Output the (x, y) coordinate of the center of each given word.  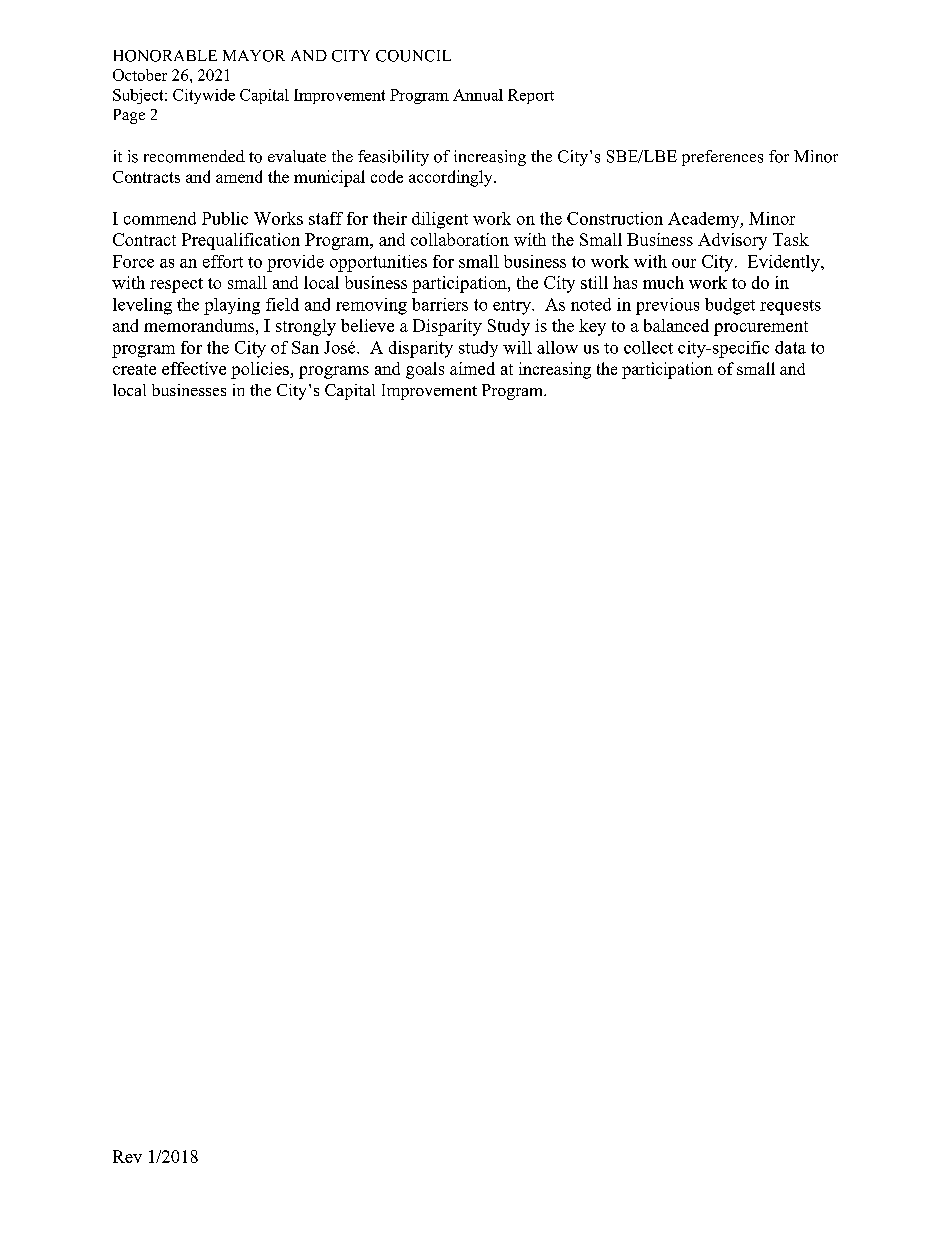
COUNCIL (413, 56)
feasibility (393, 158)
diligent (440, 220)
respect (176, 285)
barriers (440, 304)
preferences (722, 158)
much (663, 282)
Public (225, 218)
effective (194, 368)
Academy (705, 220)
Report (531, 96)
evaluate (297, 156)
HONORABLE (165, 56)
